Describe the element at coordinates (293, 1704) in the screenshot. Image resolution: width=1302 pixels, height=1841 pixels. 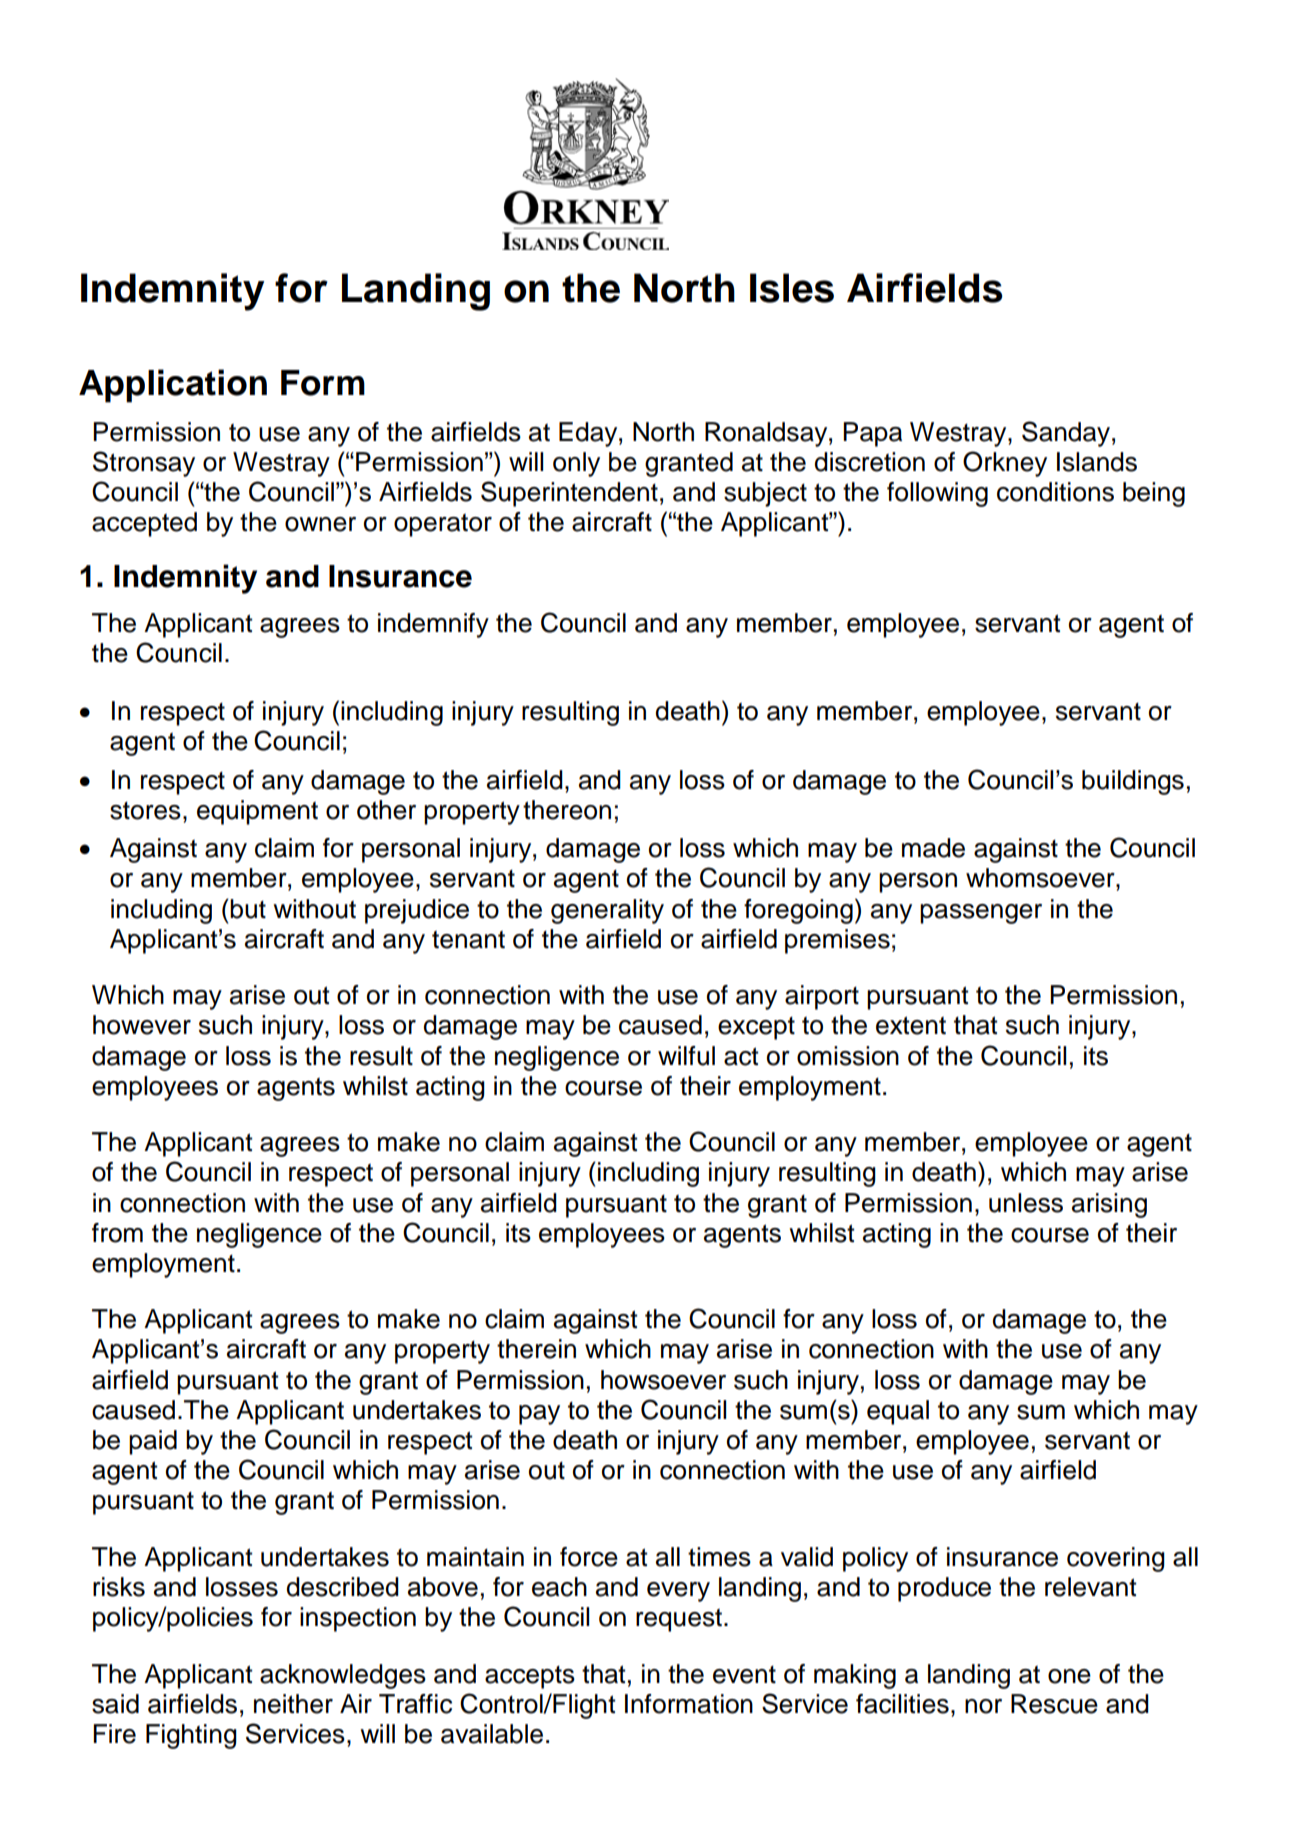
I see `neither` at that location.
